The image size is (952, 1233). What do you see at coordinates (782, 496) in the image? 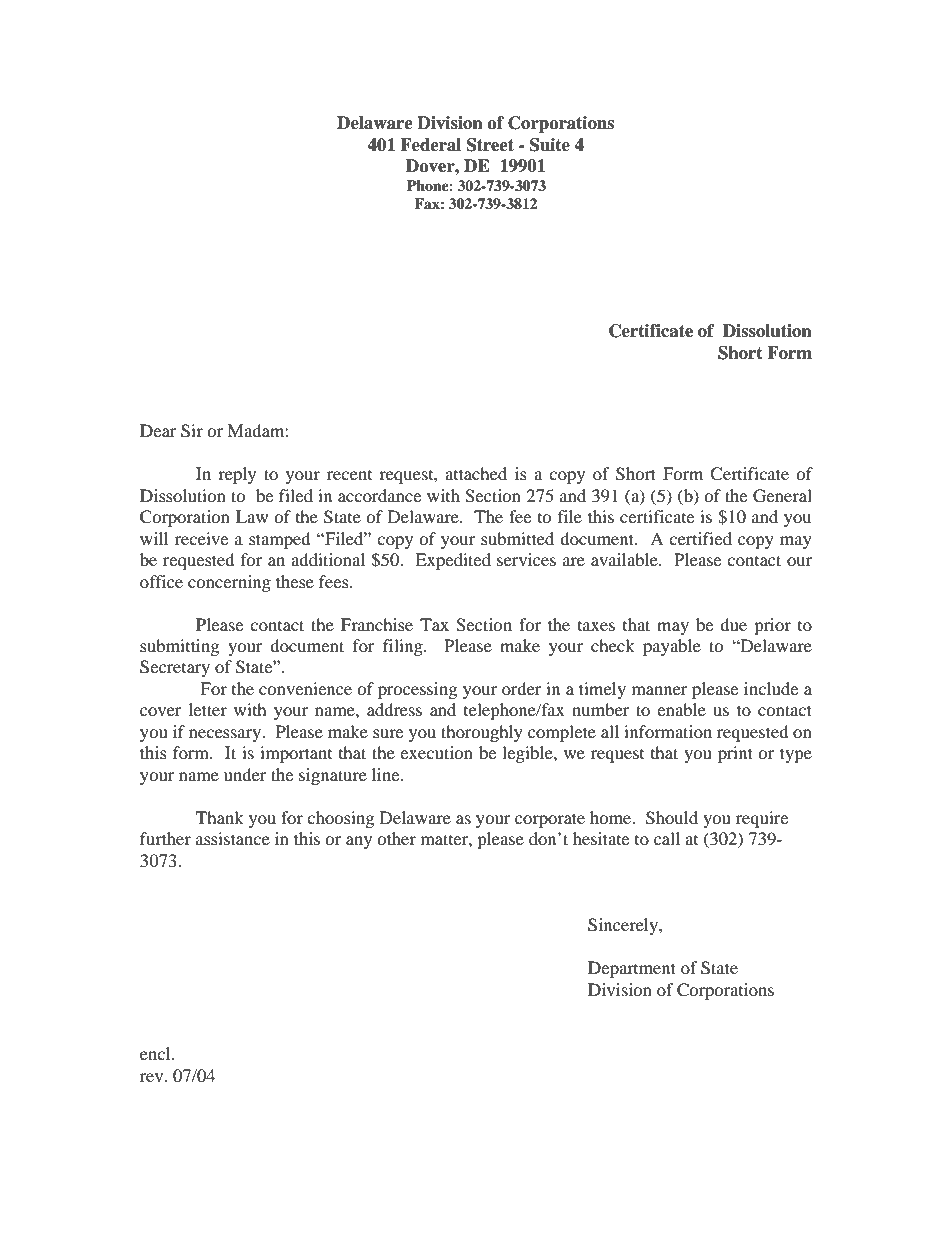
I see `General` at bounding box center [782, 496].
